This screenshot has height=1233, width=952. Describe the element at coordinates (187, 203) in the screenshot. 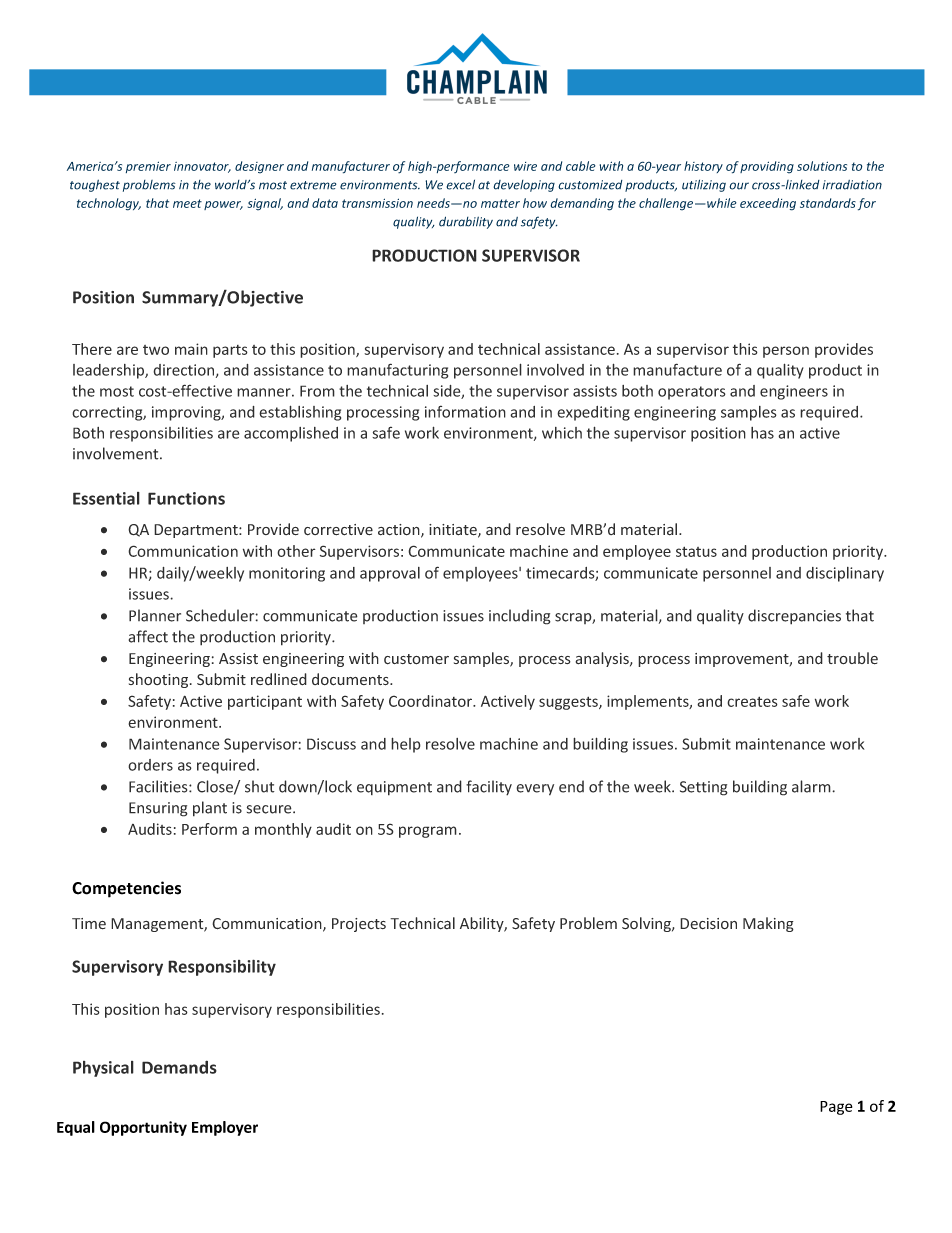

I see `meet` at that location.
